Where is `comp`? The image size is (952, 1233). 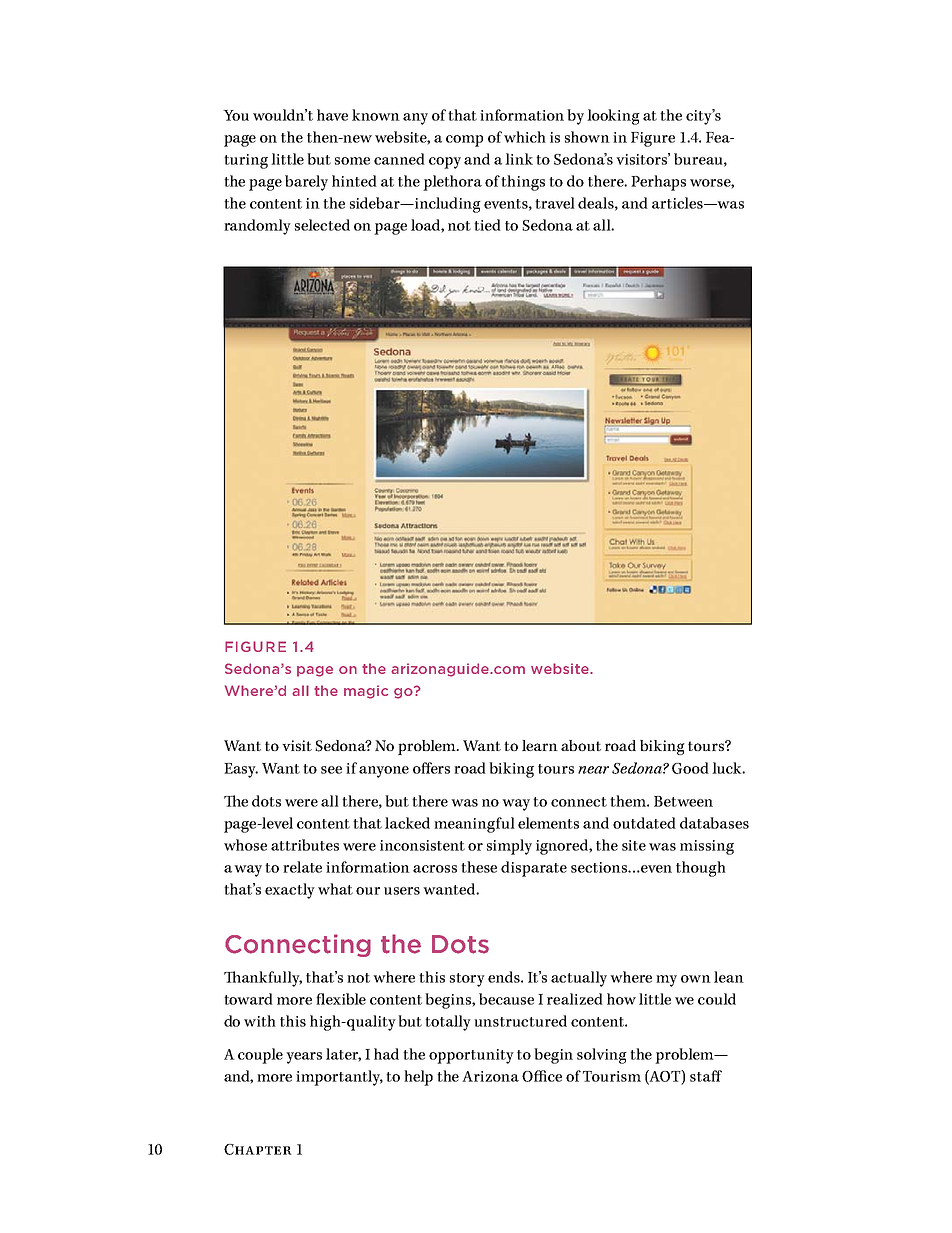
comp is located at coordinates (464, 141).
